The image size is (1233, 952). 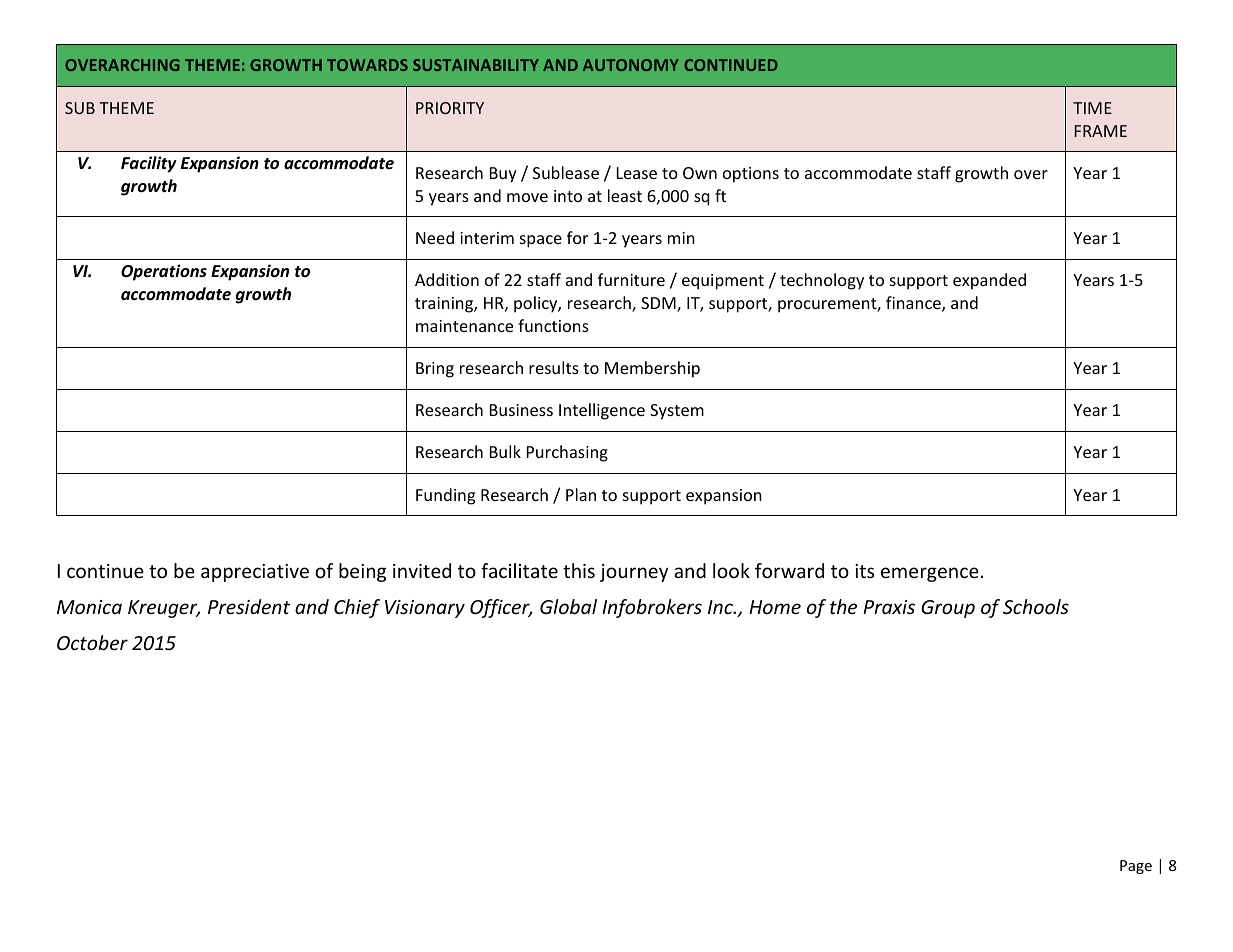 What do you see at coordinates (1036, 606) in the screenshot?
I see `Schools` at bounding box center [1036, 606].
